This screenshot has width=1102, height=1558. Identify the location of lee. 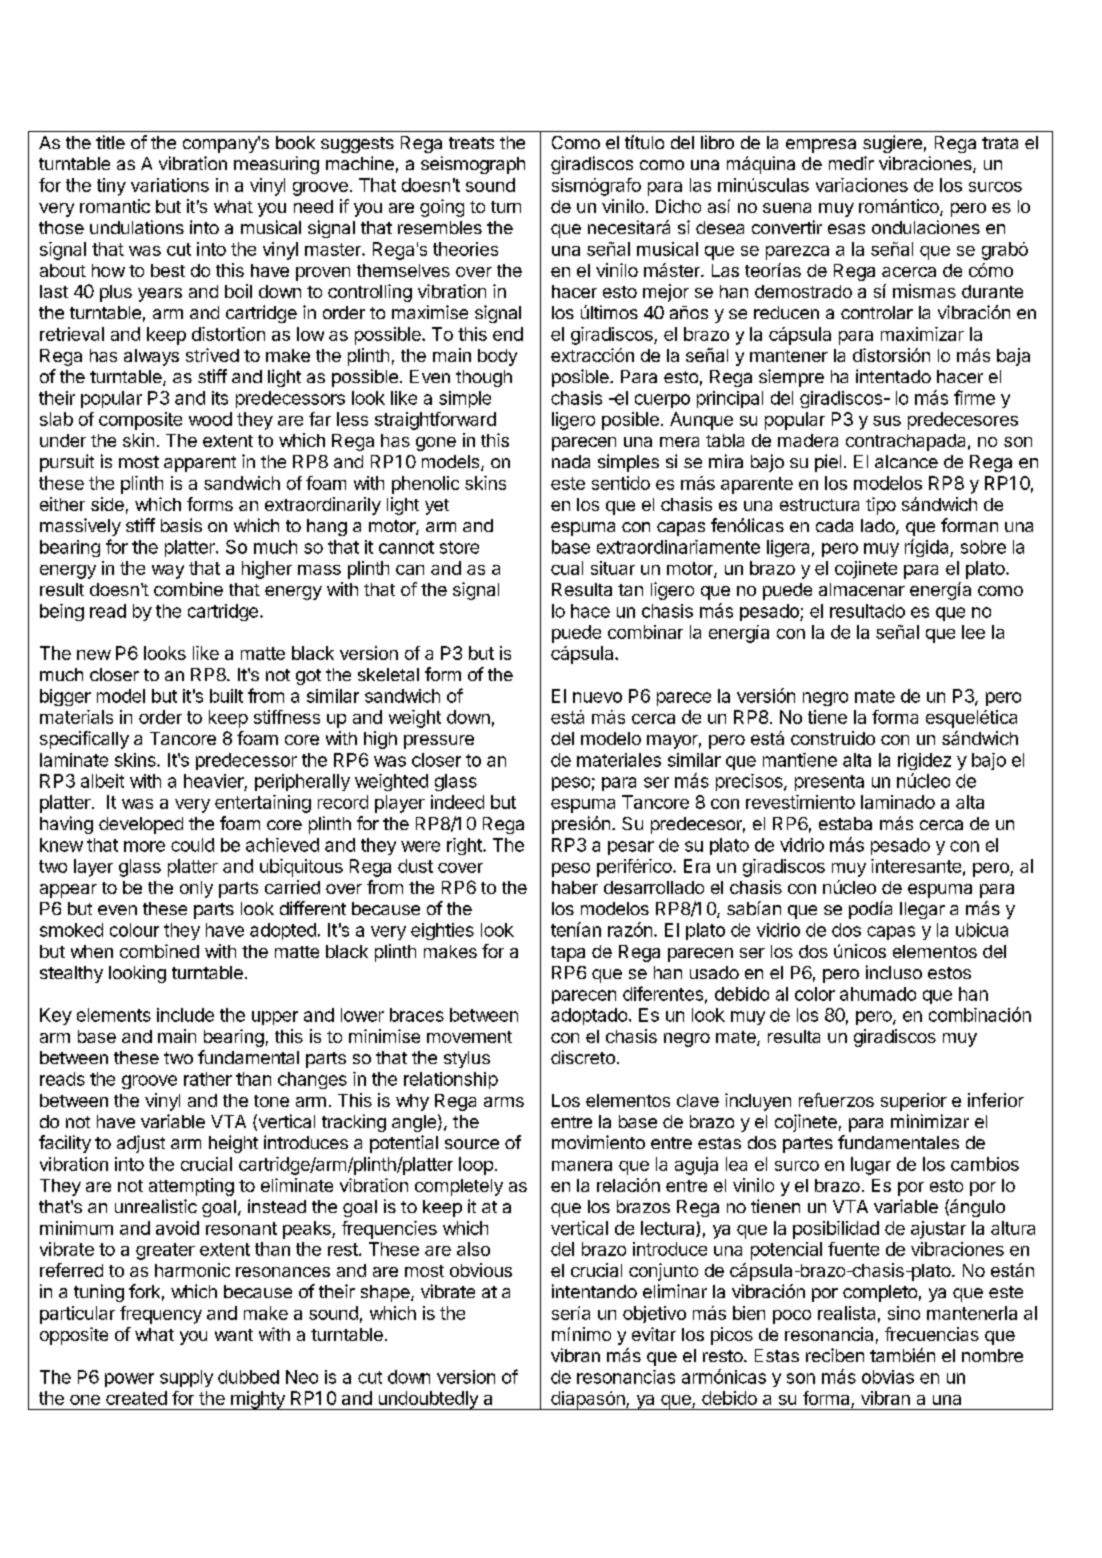
(973, 632).
